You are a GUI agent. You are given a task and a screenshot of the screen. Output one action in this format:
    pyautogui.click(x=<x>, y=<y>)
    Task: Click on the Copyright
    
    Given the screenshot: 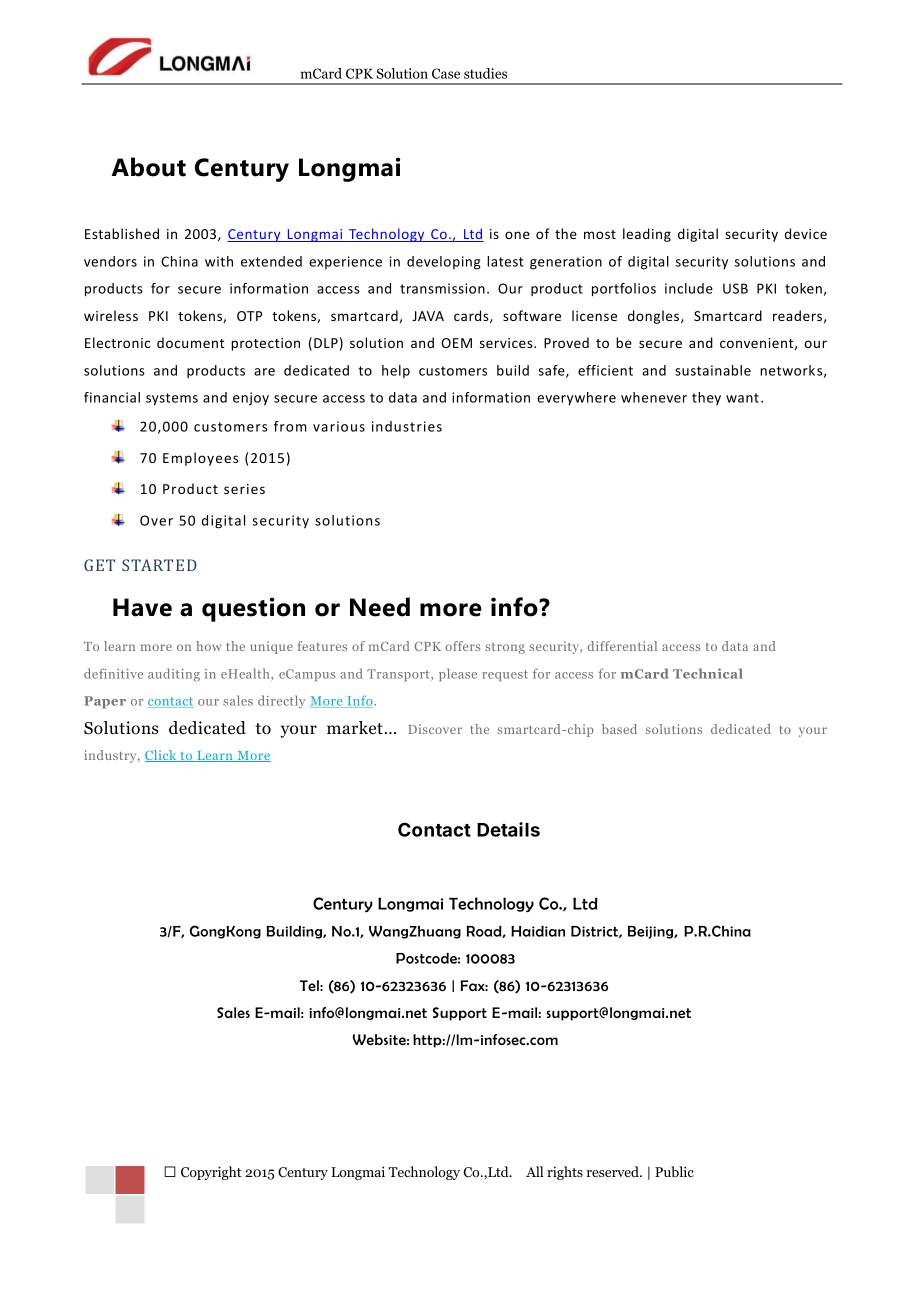 What is the action you would take?
    pyautogui.click(x=211, y=1173)
